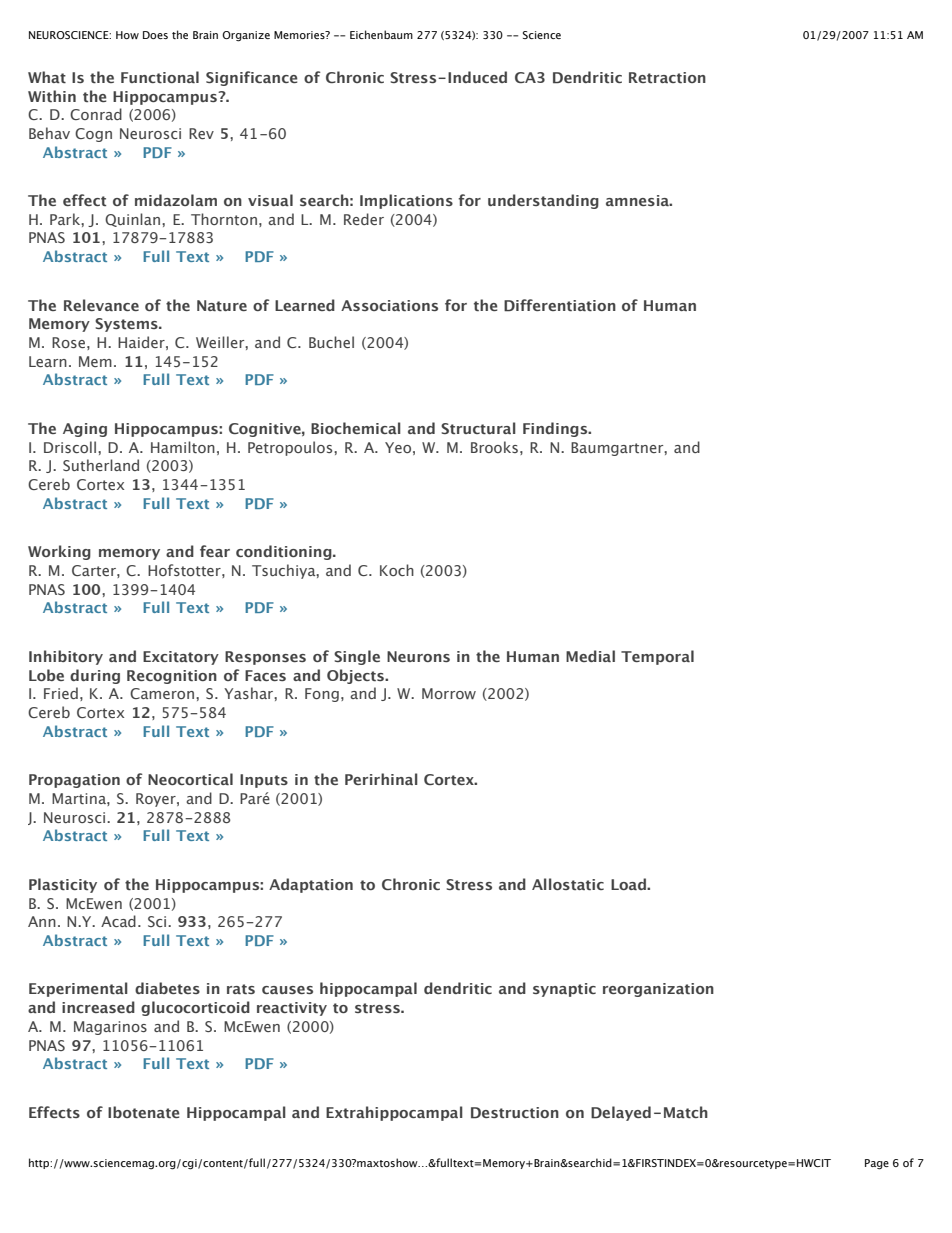  I want to click on increased, so click(98, 1007).
